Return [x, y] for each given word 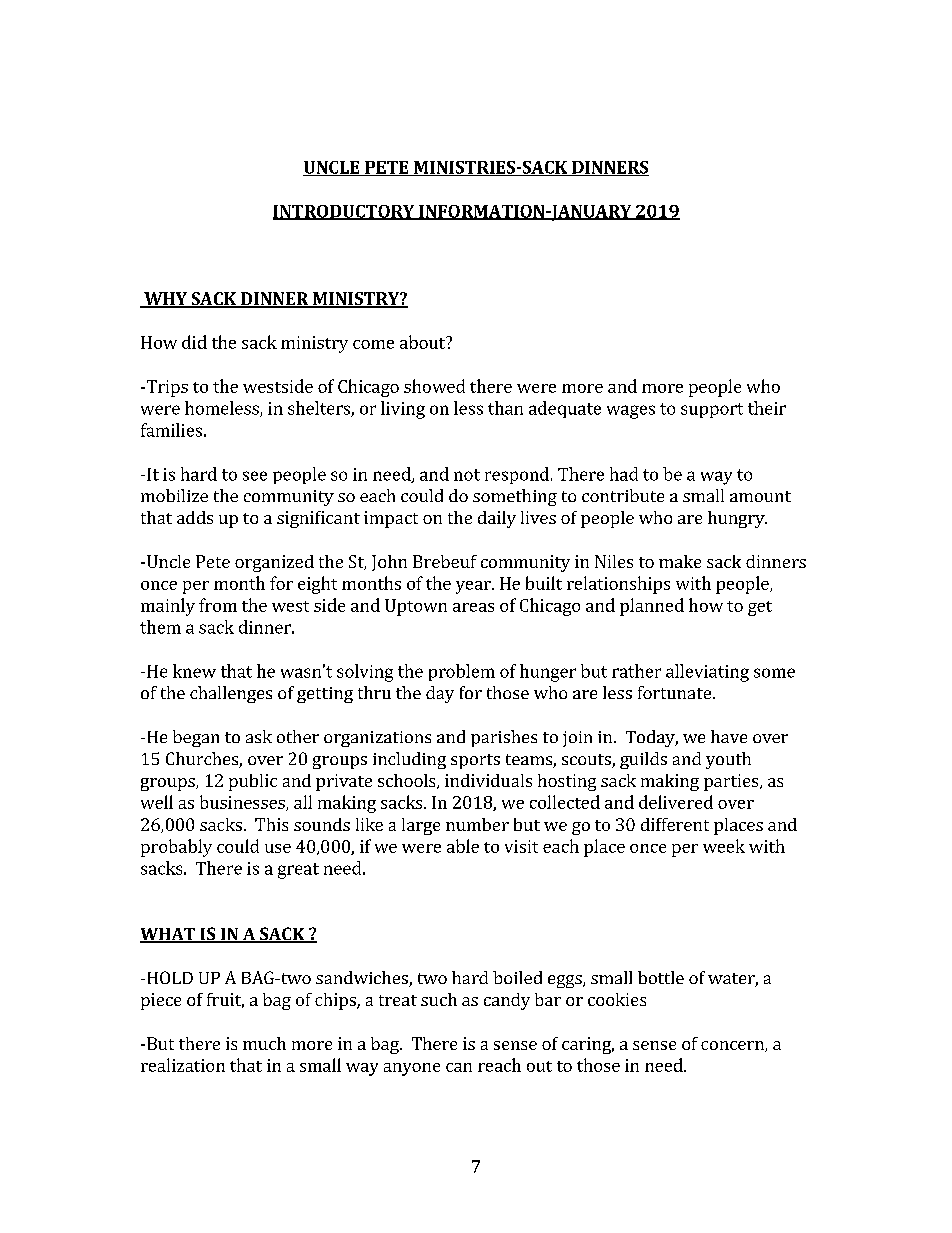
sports [475, 761]
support [712, 410]
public [253, 782]
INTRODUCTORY [345, 212]
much [264, 1043]
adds [195, 517]
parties [732, 782]
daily [497, 519]
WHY [165, 300]
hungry [737, 519]
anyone [412, 1069]
